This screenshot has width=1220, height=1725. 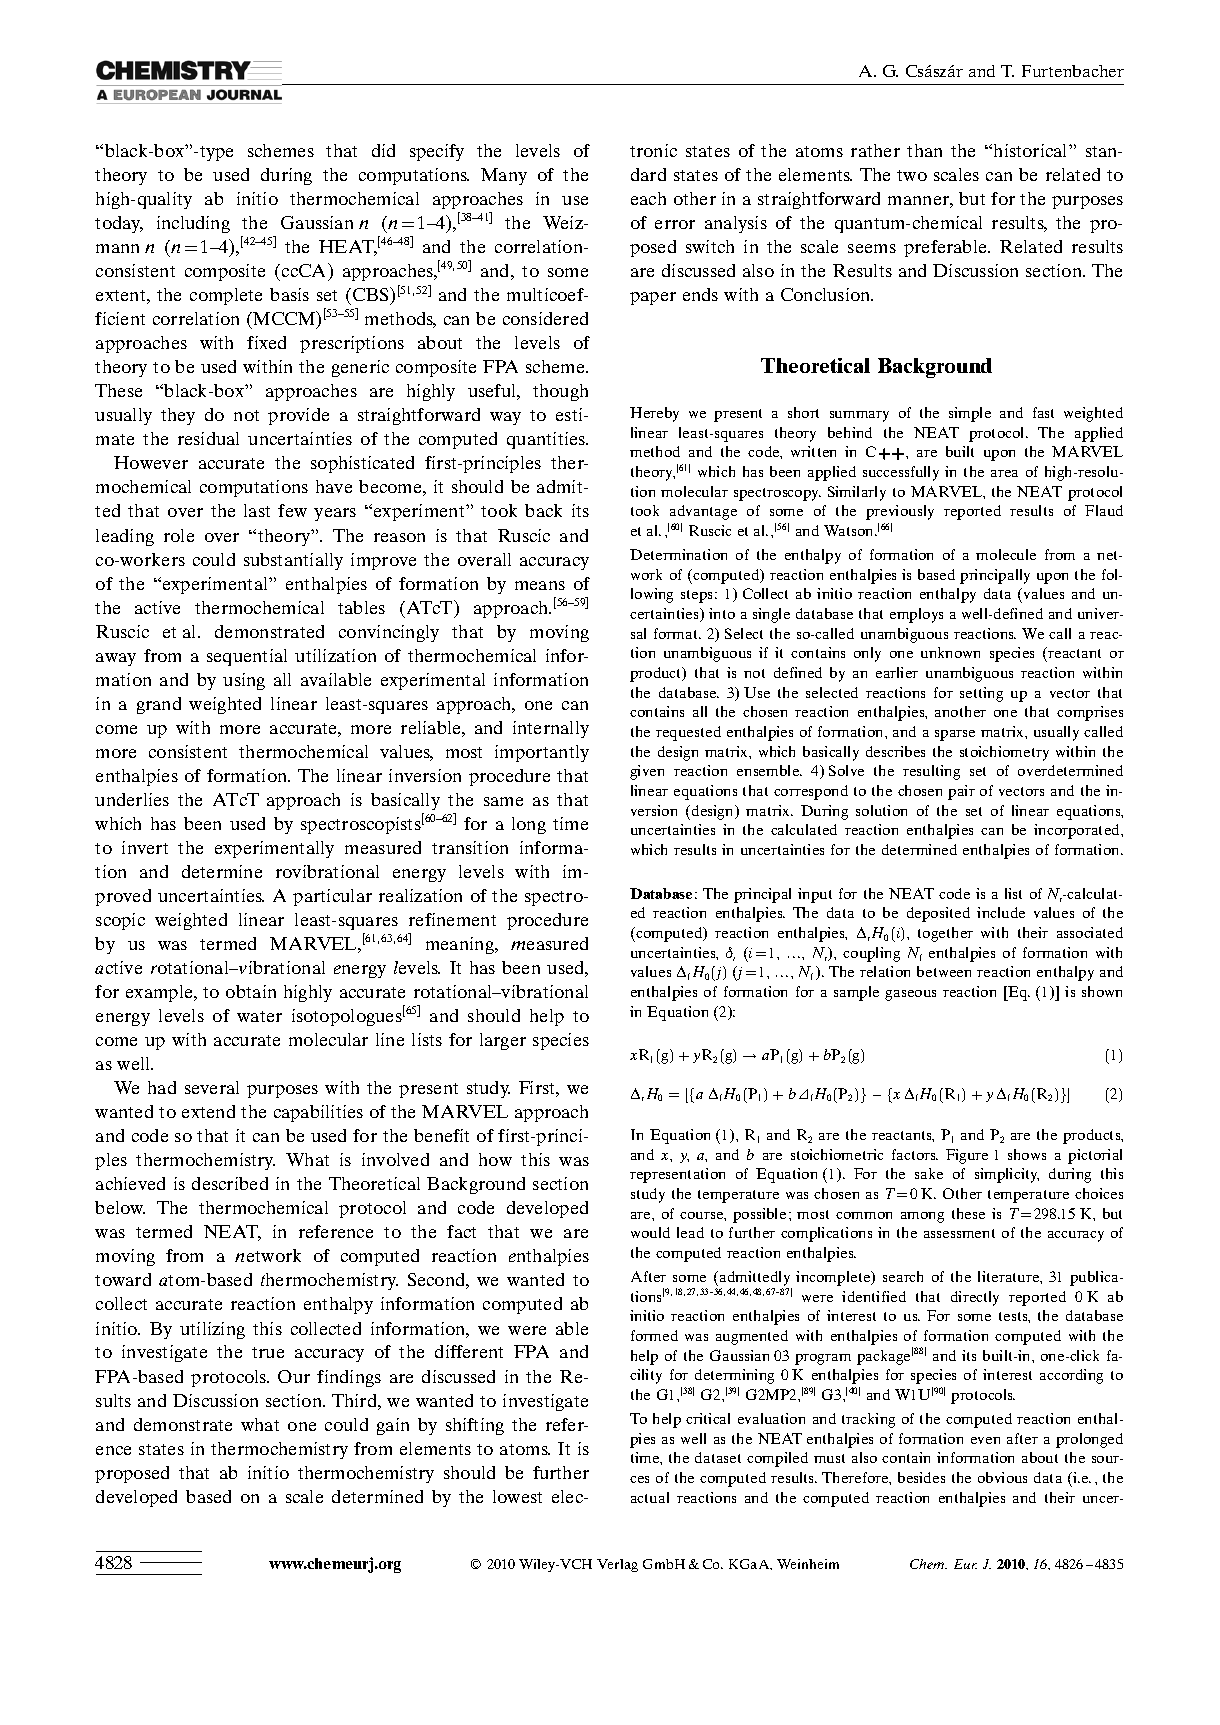 What do you see at coordinates (967, 1156) in the screenshot?
I see `Figure` at bounding box center [967, 1156].
